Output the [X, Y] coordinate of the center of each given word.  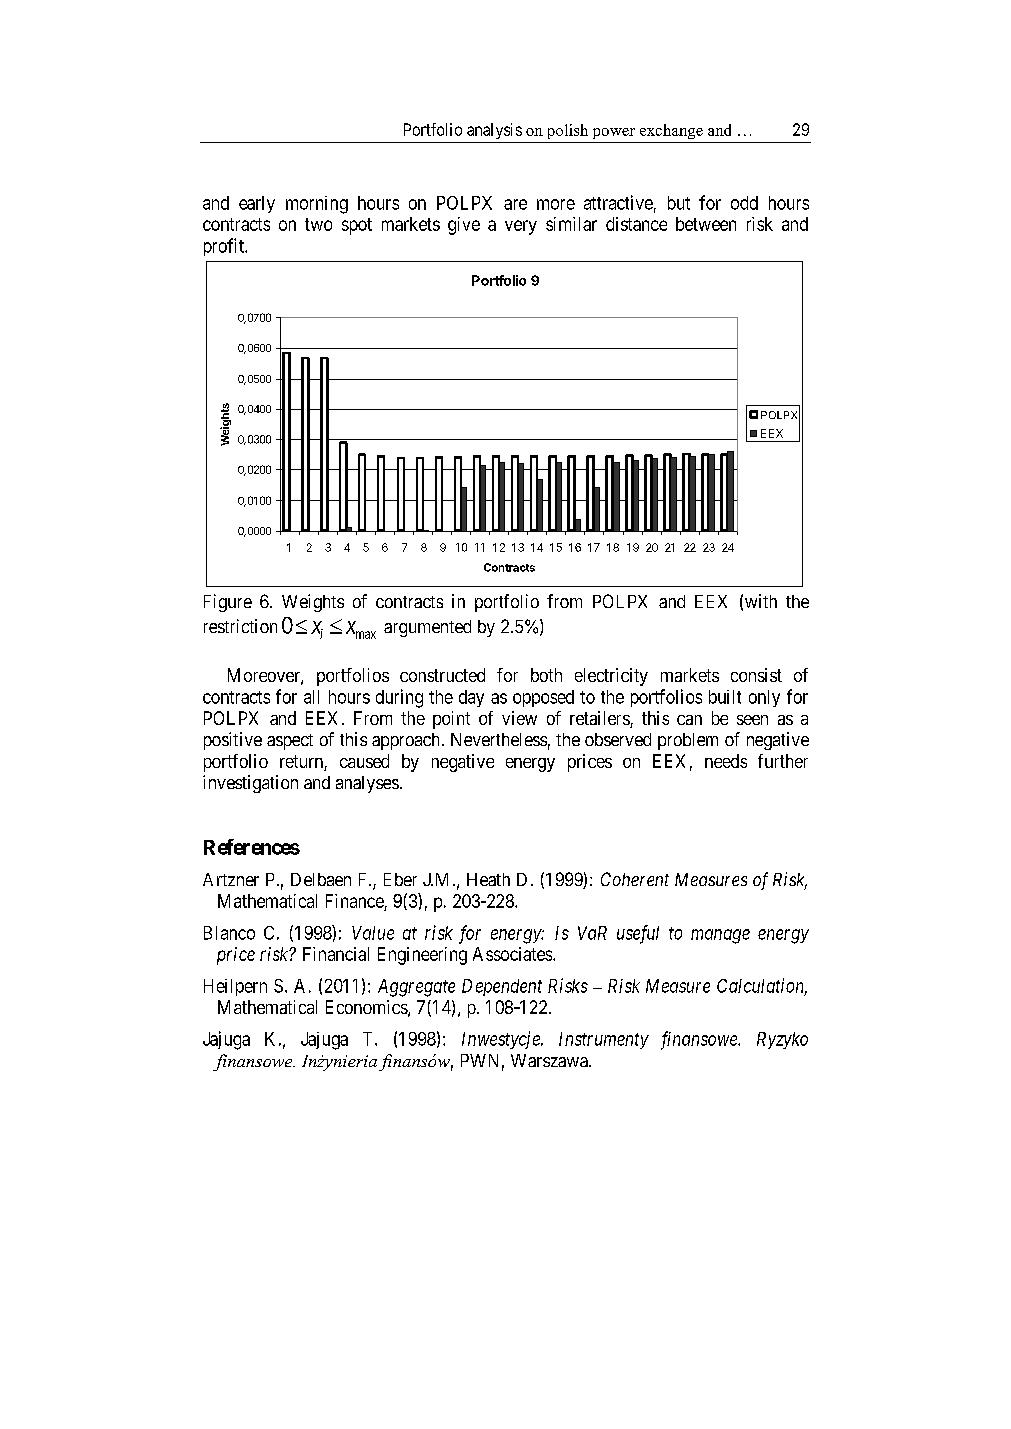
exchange [671, 131]
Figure [228, 603]
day [471, 698]
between [706, 224]
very [521, 227]
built [725, 697]
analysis [494, 131]
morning [317, 205]
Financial [336, 954]
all [311, 697]
